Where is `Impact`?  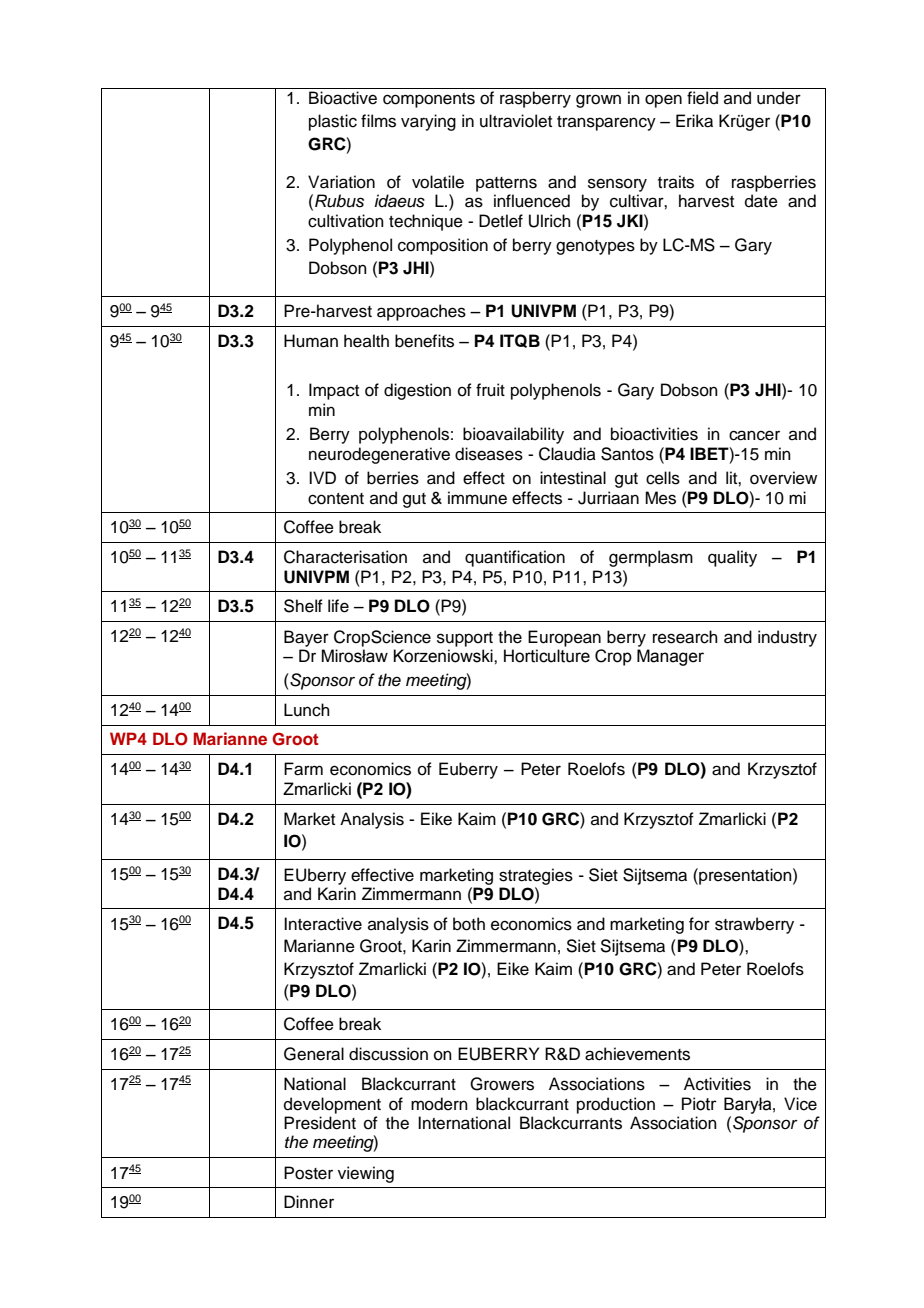 Impact is located at coordinates (334, 391).
